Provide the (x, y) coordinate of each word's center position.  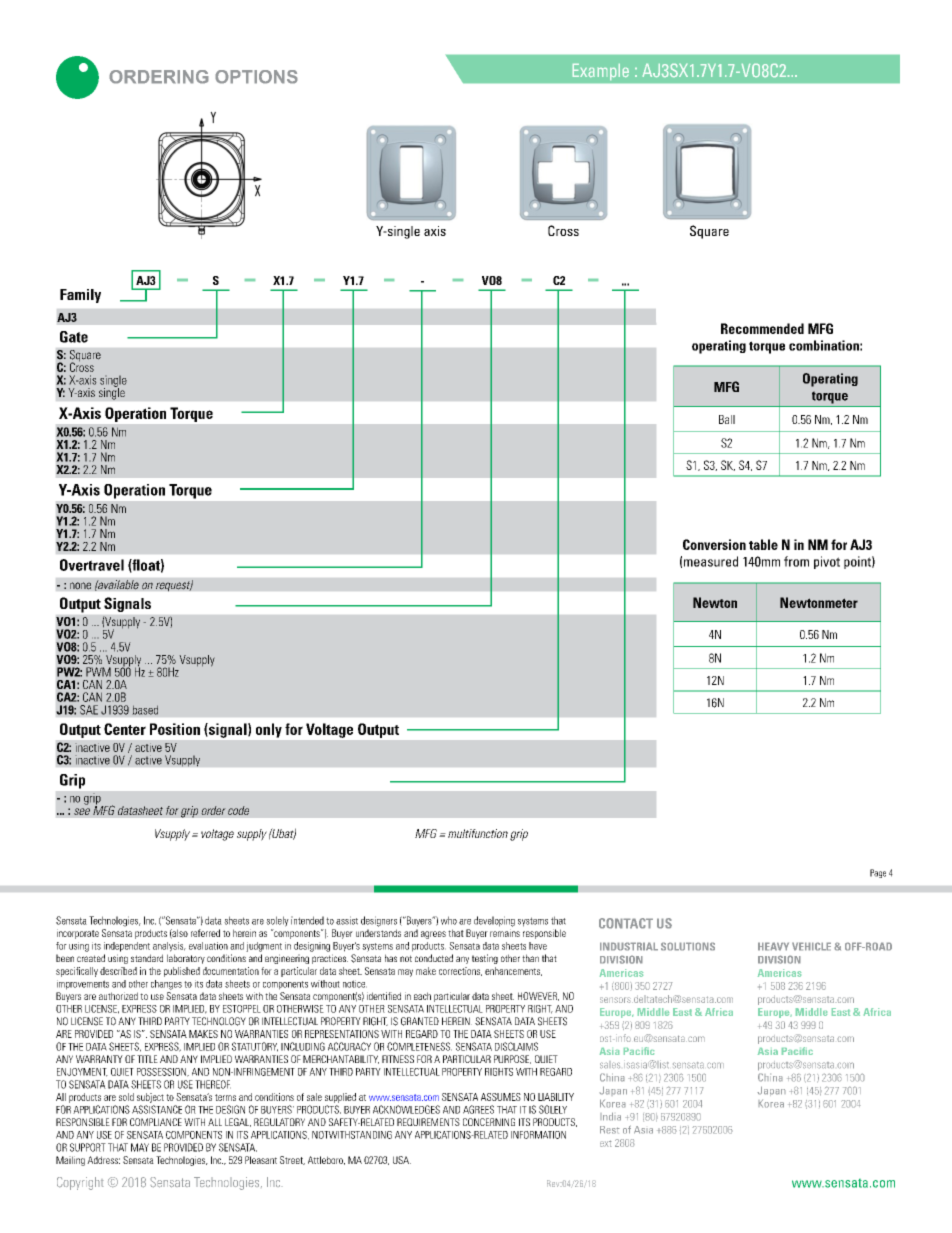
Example (601, 72)
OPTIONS (256, 77)
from (796, 561)
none (80, 586)
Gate (74, 337)
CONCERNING (489, 1122)
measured (711, 561)
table (763, 544)
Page (878, 873)
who (449, 920)
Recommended (762, 328)
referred (205, 933)
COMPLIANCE (156, 1122)
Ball (727, 419)
